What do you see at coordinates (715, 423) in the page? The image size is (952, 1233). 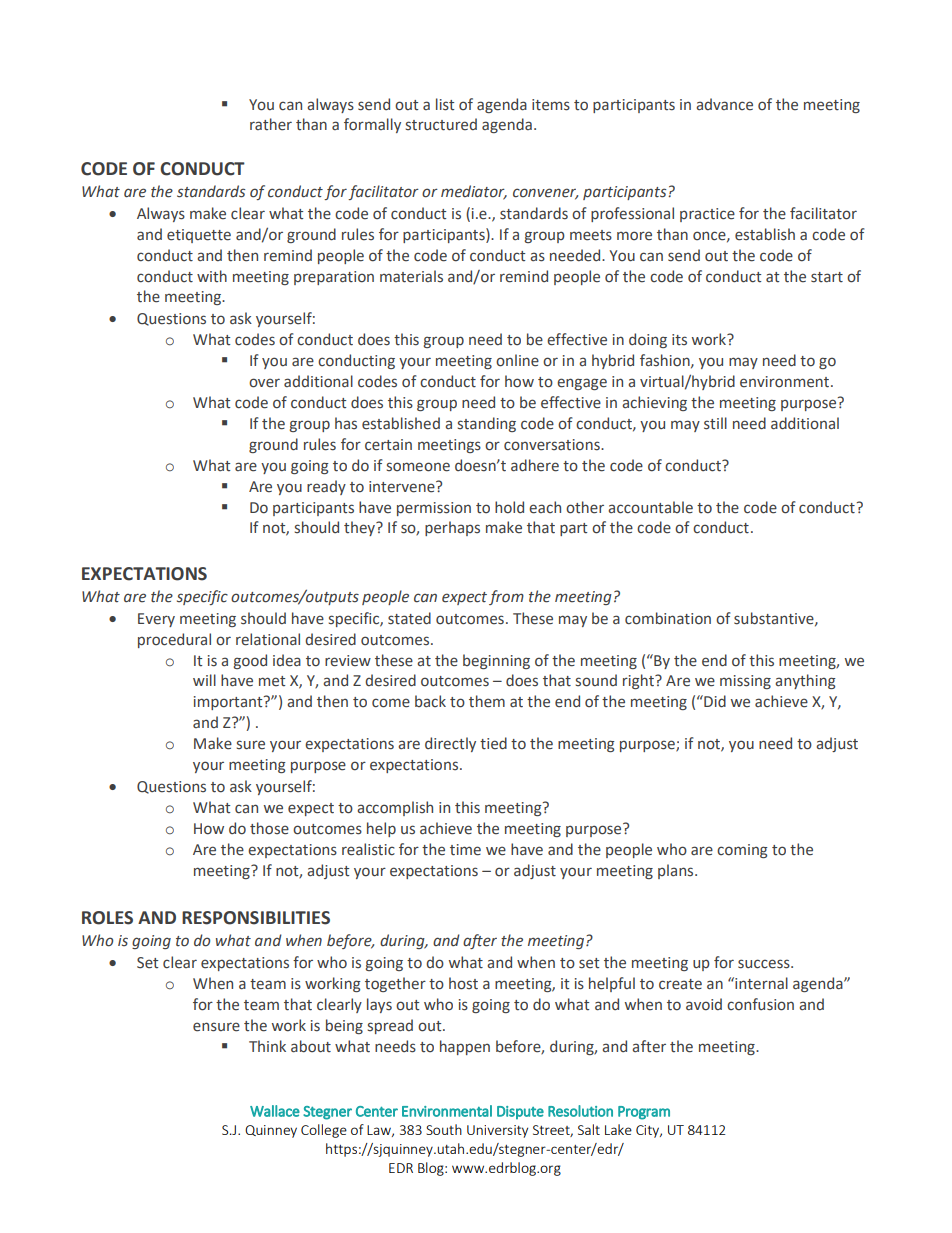 I see `still` at bounding box center [715, 423].
